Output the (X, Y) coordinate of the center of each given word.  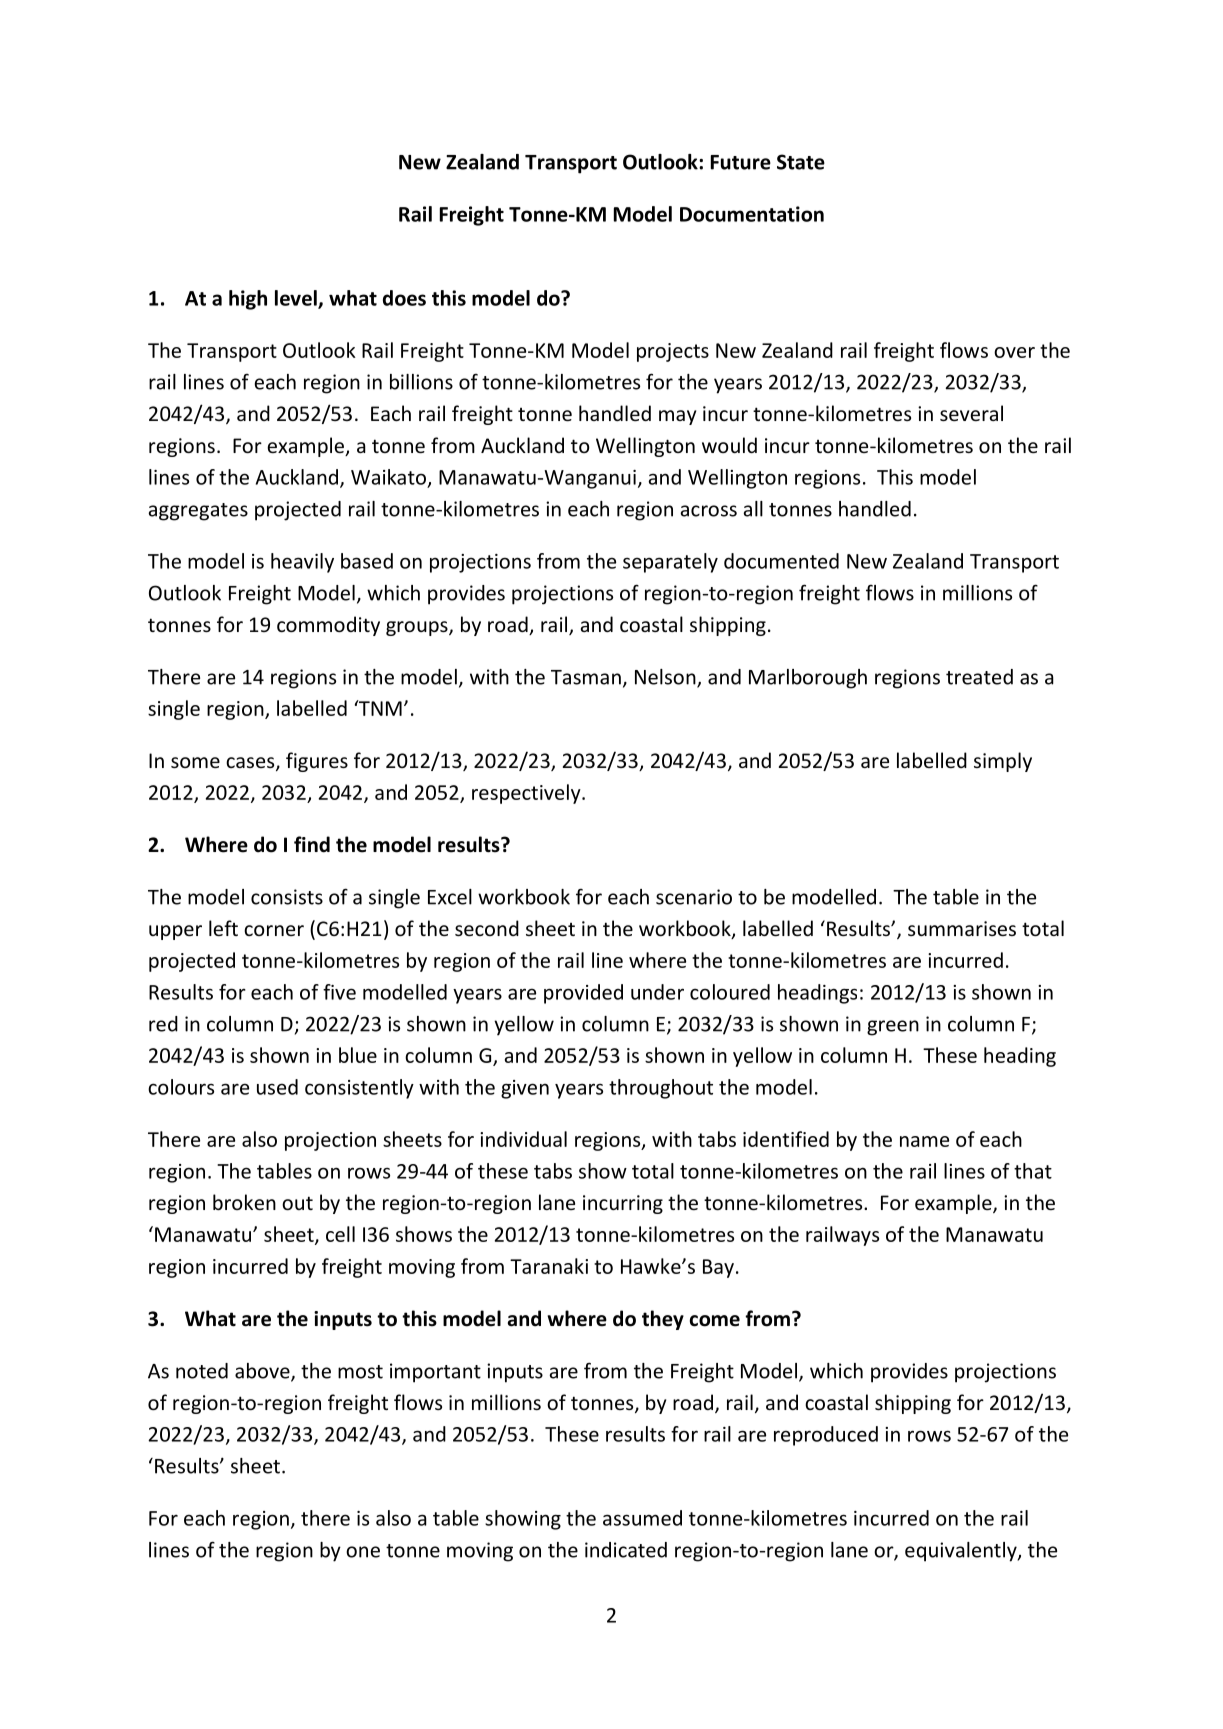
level (297, 299)
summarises (962, 928)
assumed (642, 1518)
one (363, 1552)
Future (741, 162)
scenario (694, 897)
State (801, 162)
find (312, 844)
